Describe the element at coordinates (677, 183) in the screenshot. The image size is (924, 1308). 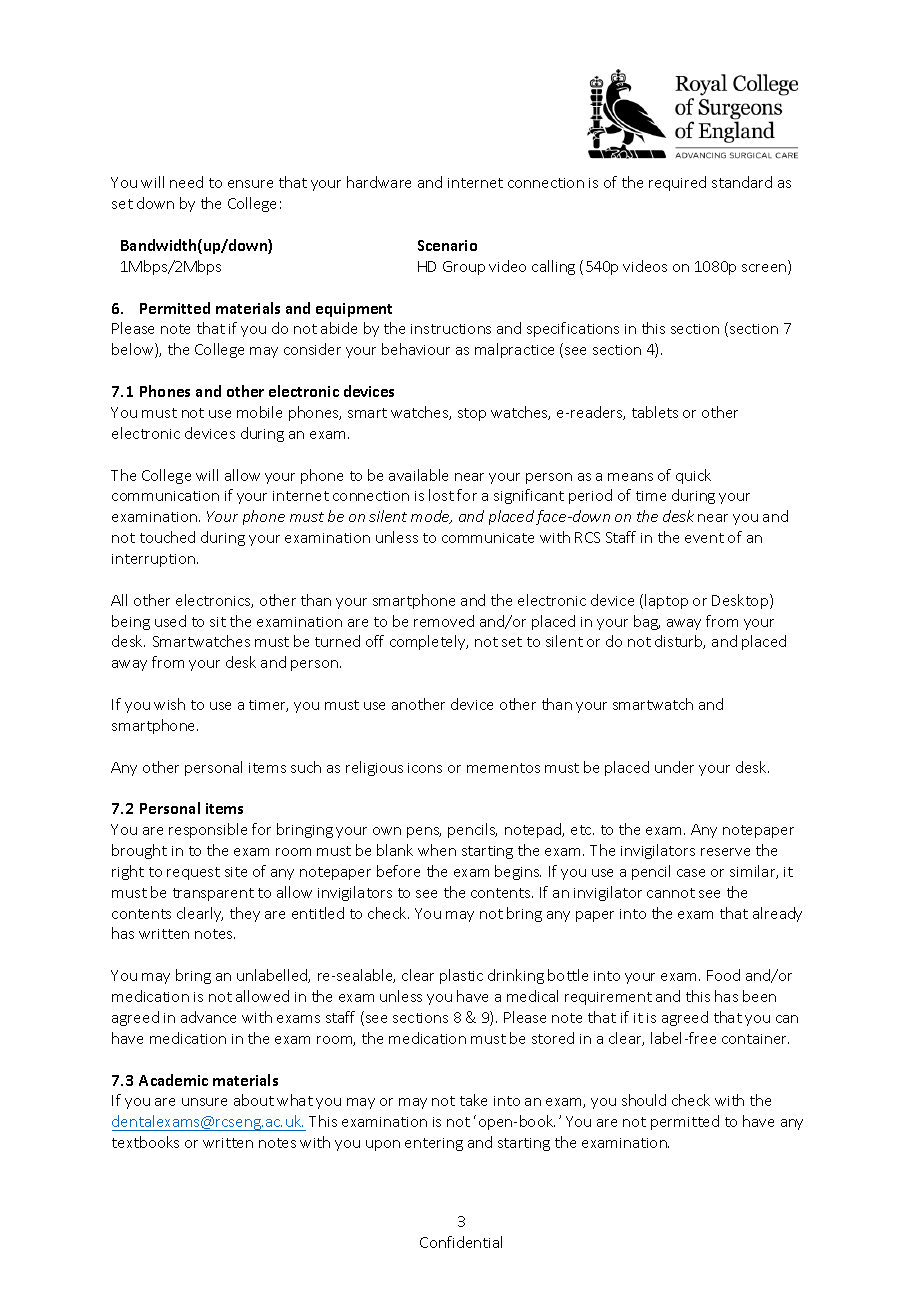
I see `required` at that location.
